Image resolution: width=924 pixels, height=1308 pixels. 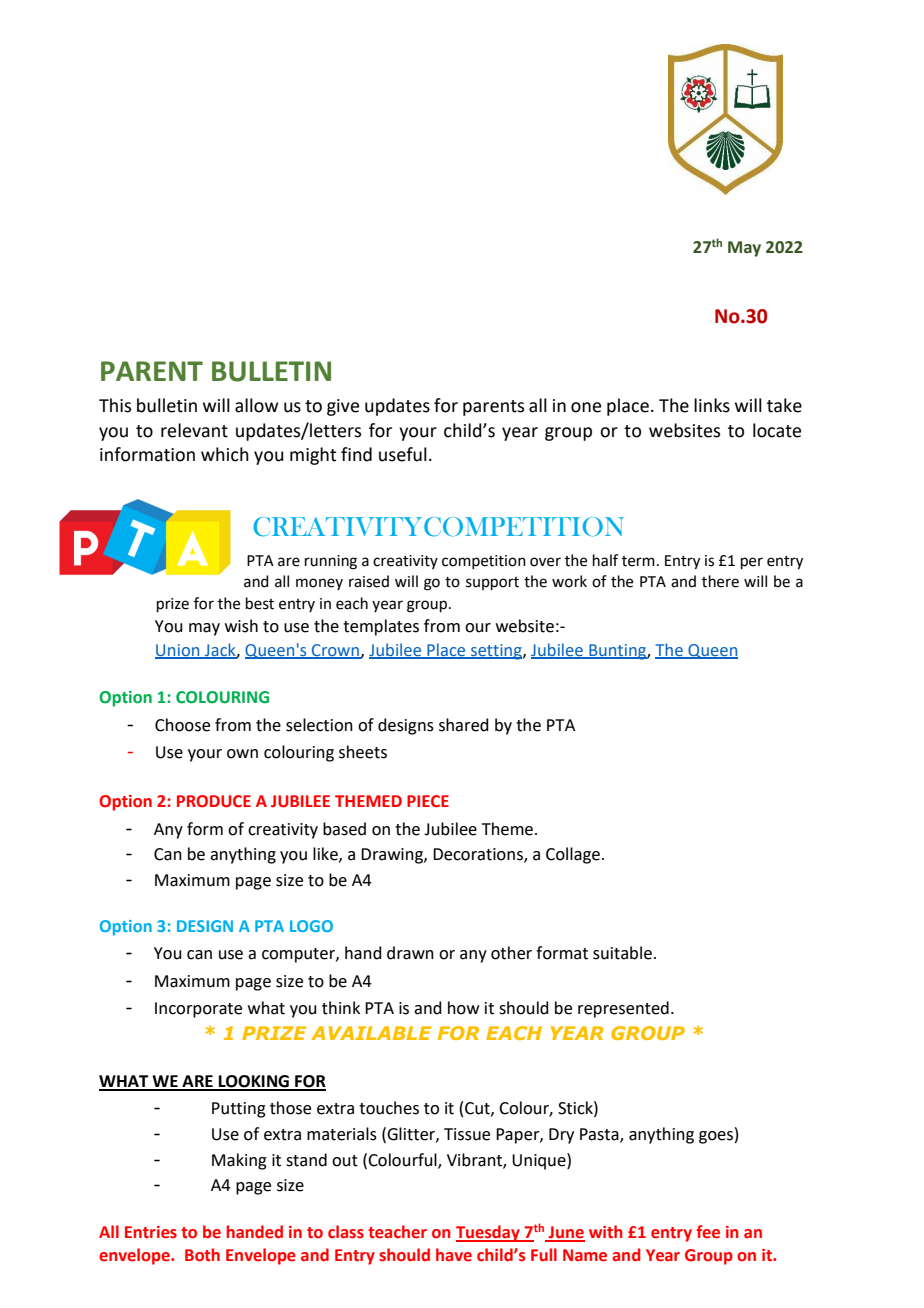 What do you see at coordinates (214, 801) in the image?
I see `PRODUCE` at bounding box center [214, 801].
